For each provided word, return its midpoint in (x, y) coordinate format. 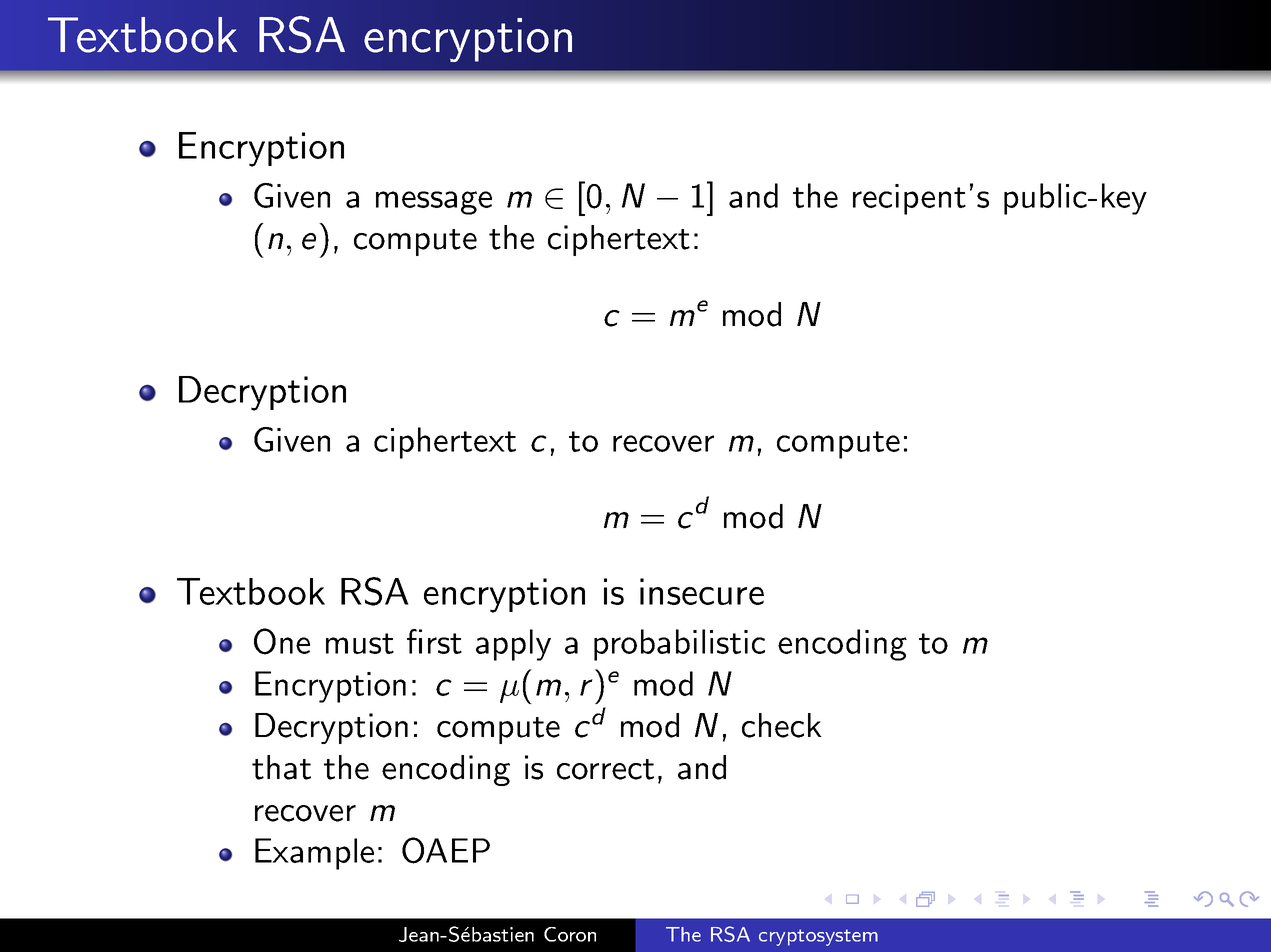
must (360, 643)
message (434, 203)
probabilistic (679, 645)
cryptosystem (818, 937)
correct (605, 769)
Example (314, 854)
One (282, 641)
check (782, 725)
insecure (702, 591)
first (434, 641)
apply (513, 645)
